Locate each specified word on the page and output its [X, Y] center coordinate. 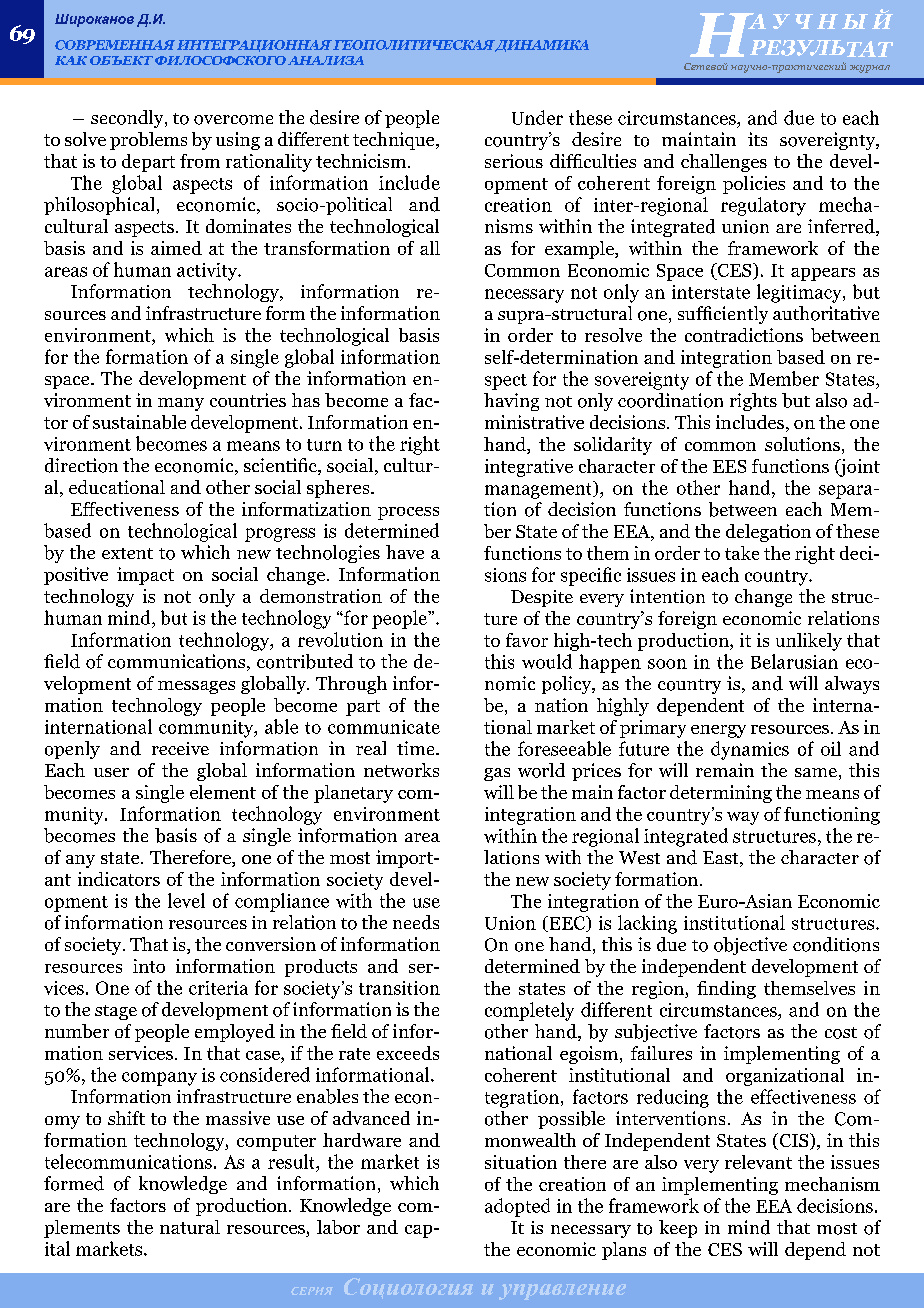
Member [784, 378]
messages [196, 687]
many [181, 404]
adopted [517, 1207]
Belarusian [794, 661]
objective [750, 946]
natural [190, 1227]
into [149, 966]
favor [527, 640]
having [511, 402]
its [757, 139]
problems [148, 141]
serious [514, 161]
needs [416, 922]
